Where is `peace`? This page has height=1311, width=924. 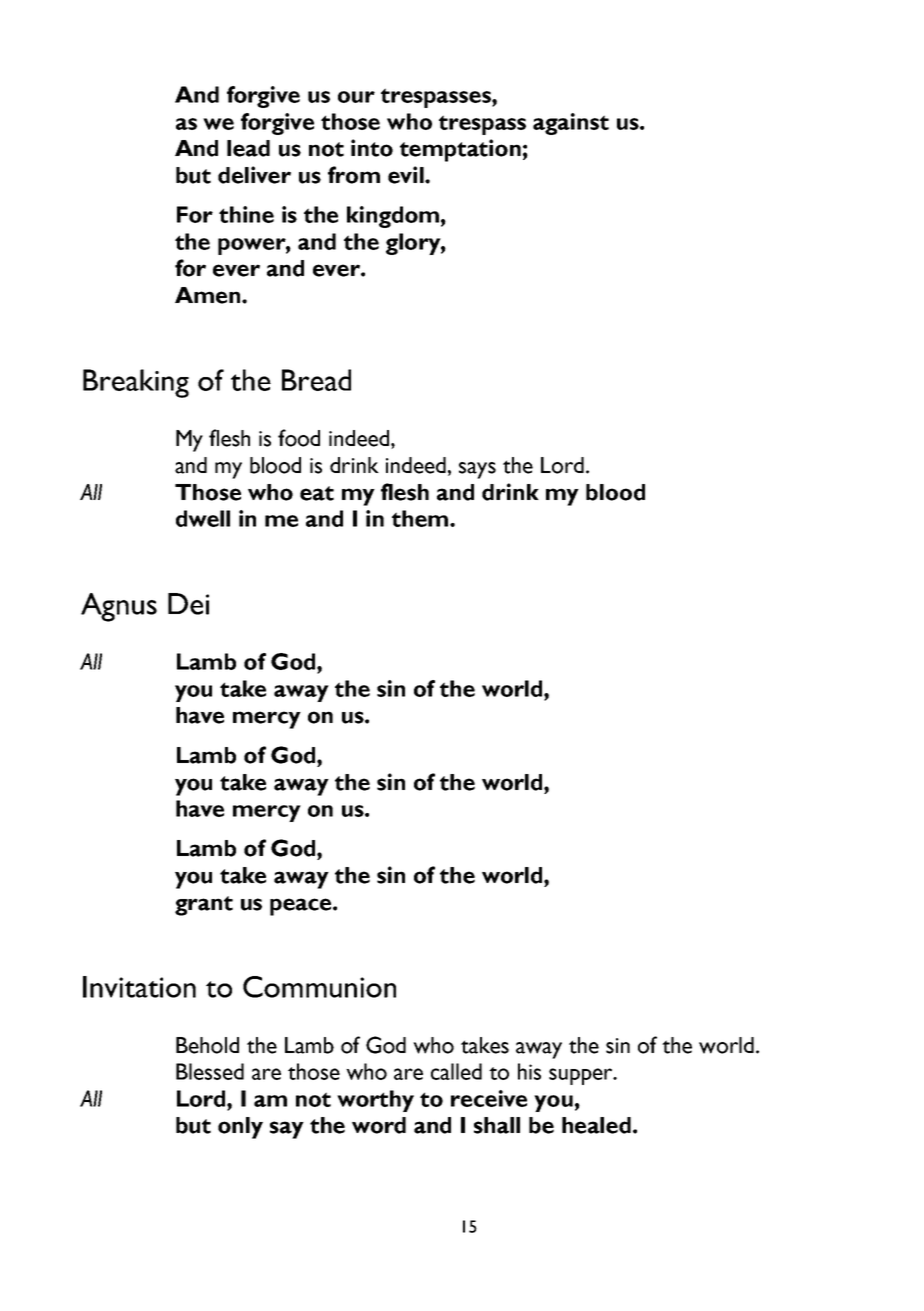 peace is located at coordinates (302, 907).
